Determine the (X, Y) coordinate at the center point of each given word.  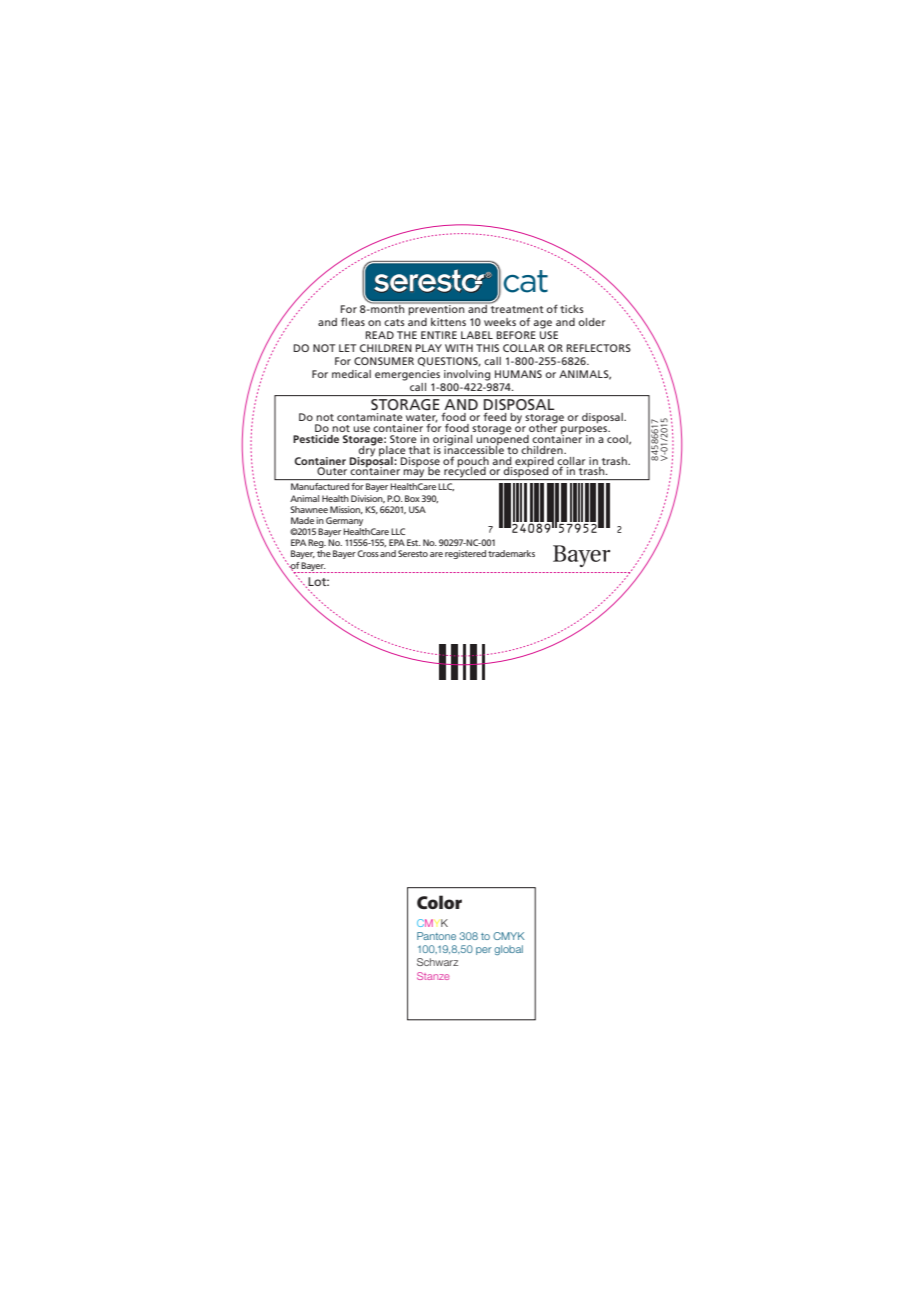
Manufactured (320, 486)
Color (439, 902)
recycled (465, 472)
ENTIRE (439, 335)
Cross (368, 553)
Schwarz (437, 962)
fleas (353, 322)
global (508, 950)
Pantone (436, 936)
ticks (572, 309)
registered (465, 554)
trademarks (511, 553)
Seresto (413, 553)
